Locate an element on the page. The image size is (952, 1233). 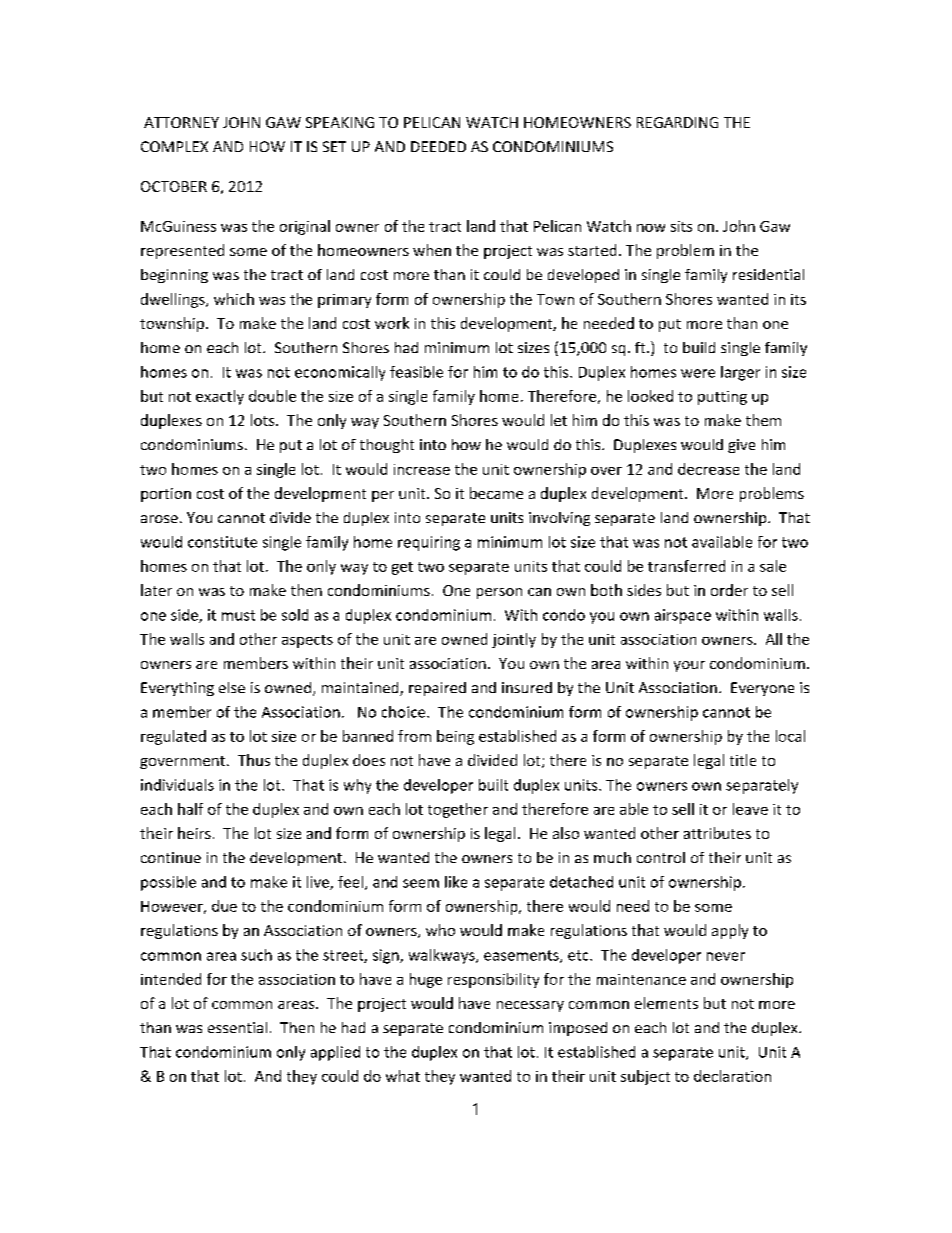
order is located at coordinates (729, 590).
